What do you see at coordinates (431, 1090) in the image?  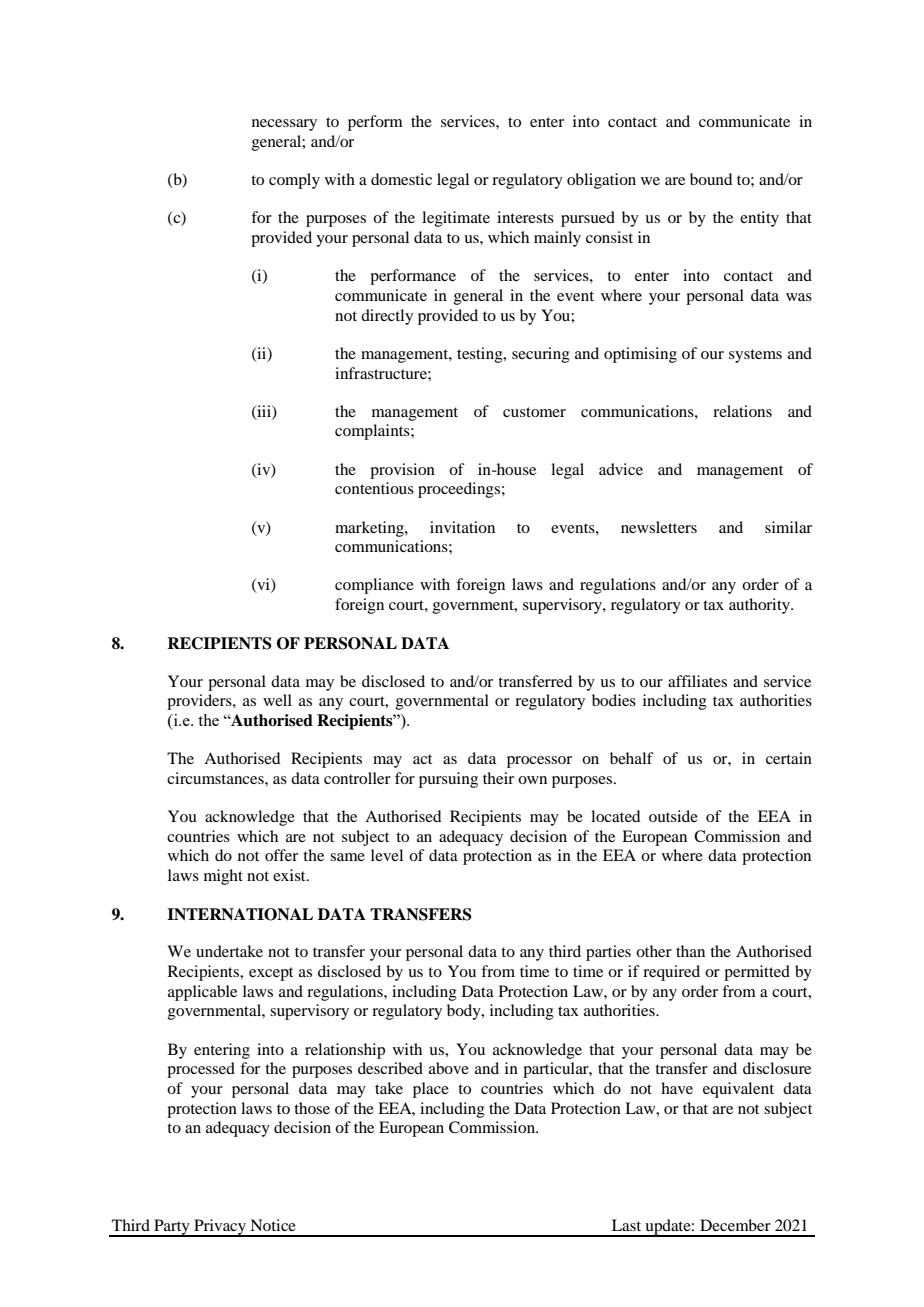 I see `place` at bounding box center [431, 1090].
